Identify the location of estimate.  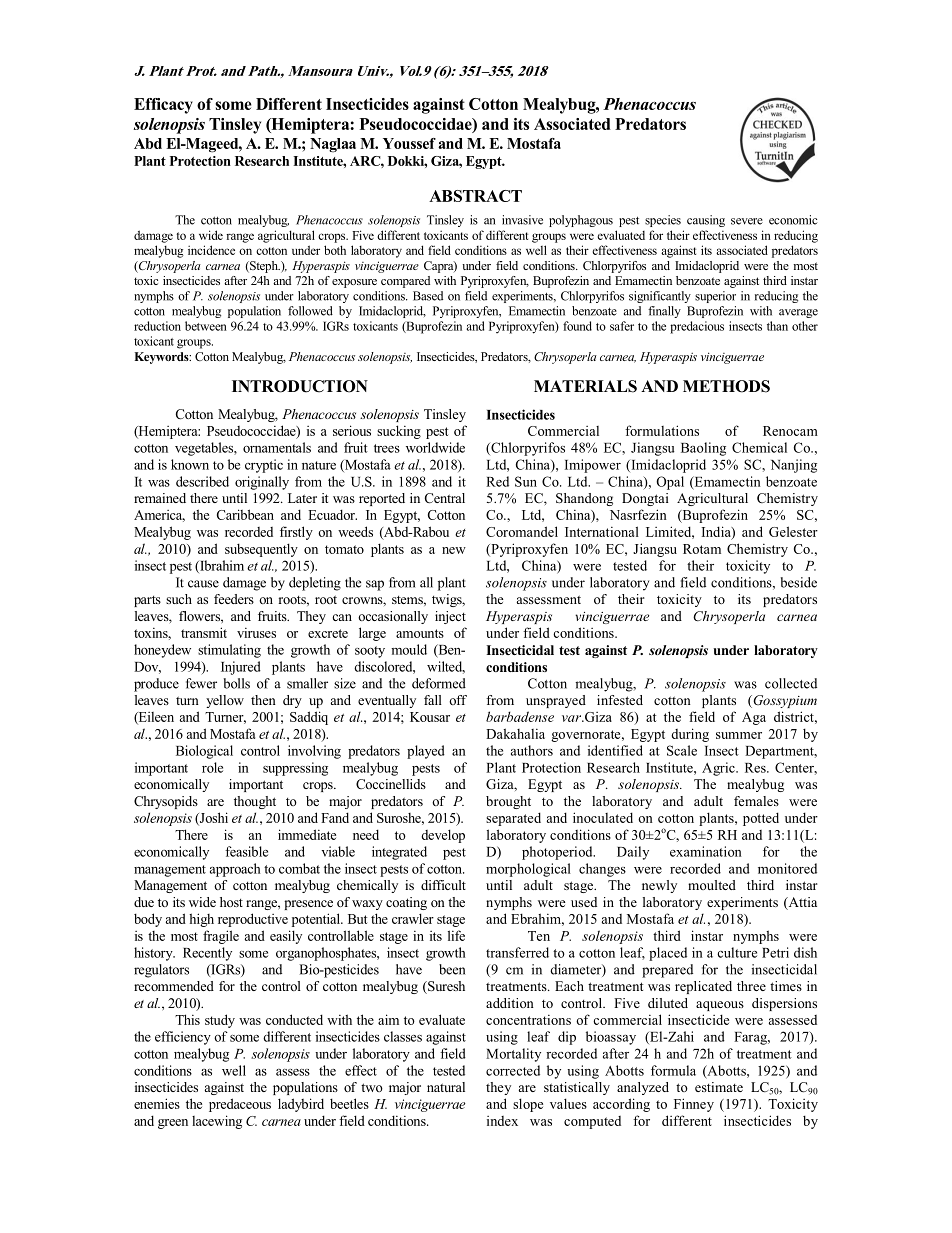
(719, 1087).
